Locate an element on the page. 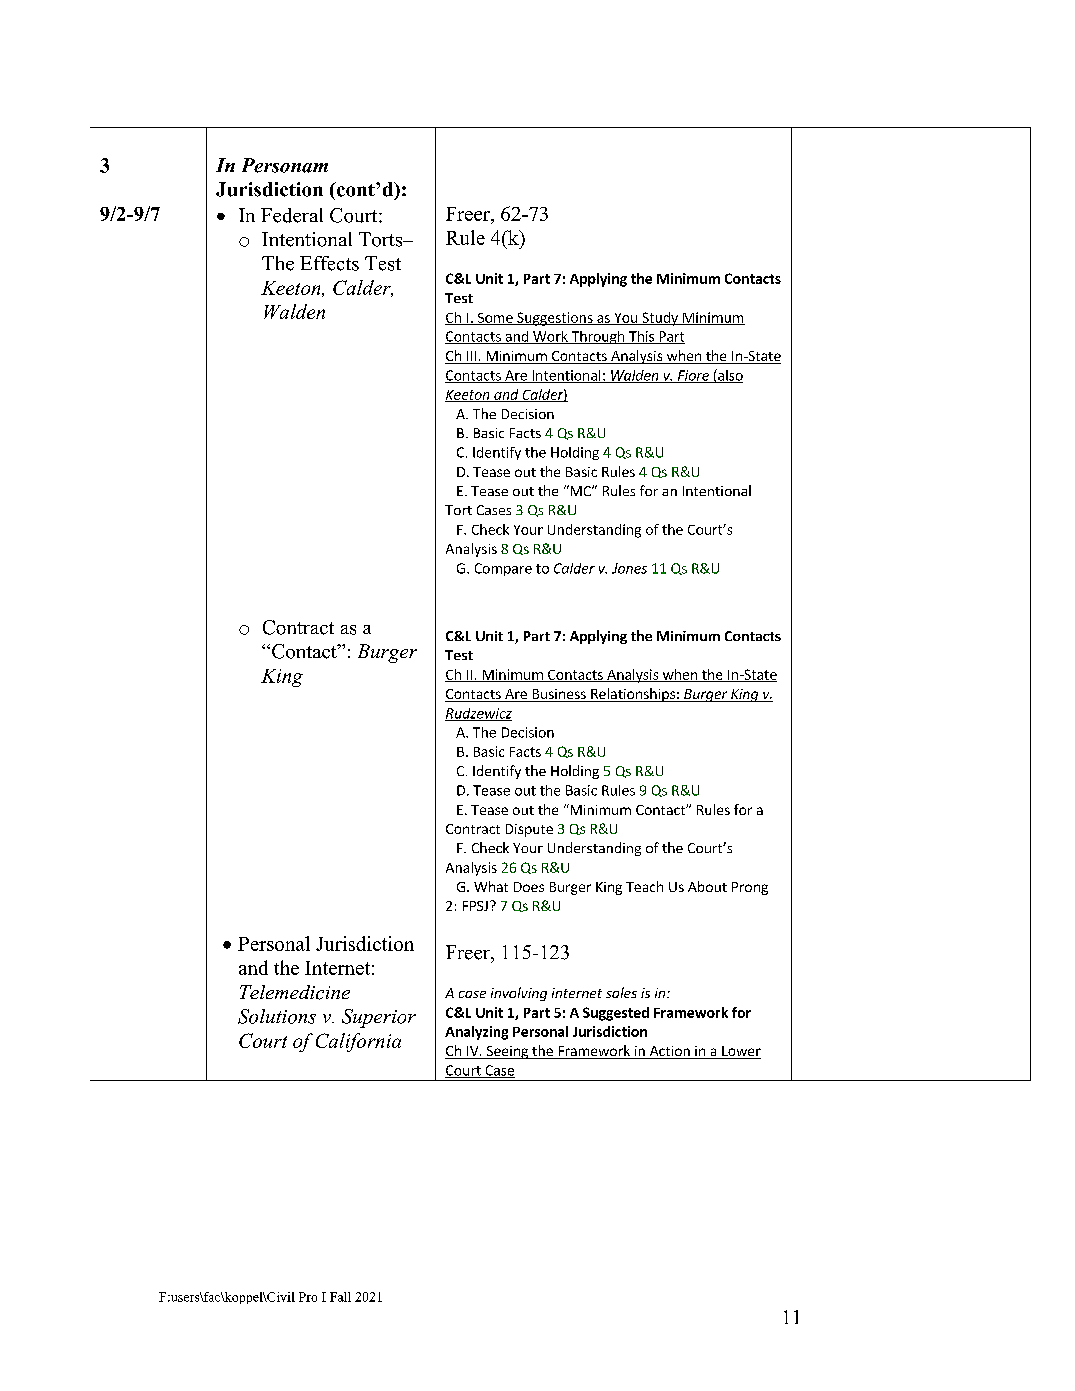 The image size is (1075, 1391). Fall is located at coordinates (340, 1297).
